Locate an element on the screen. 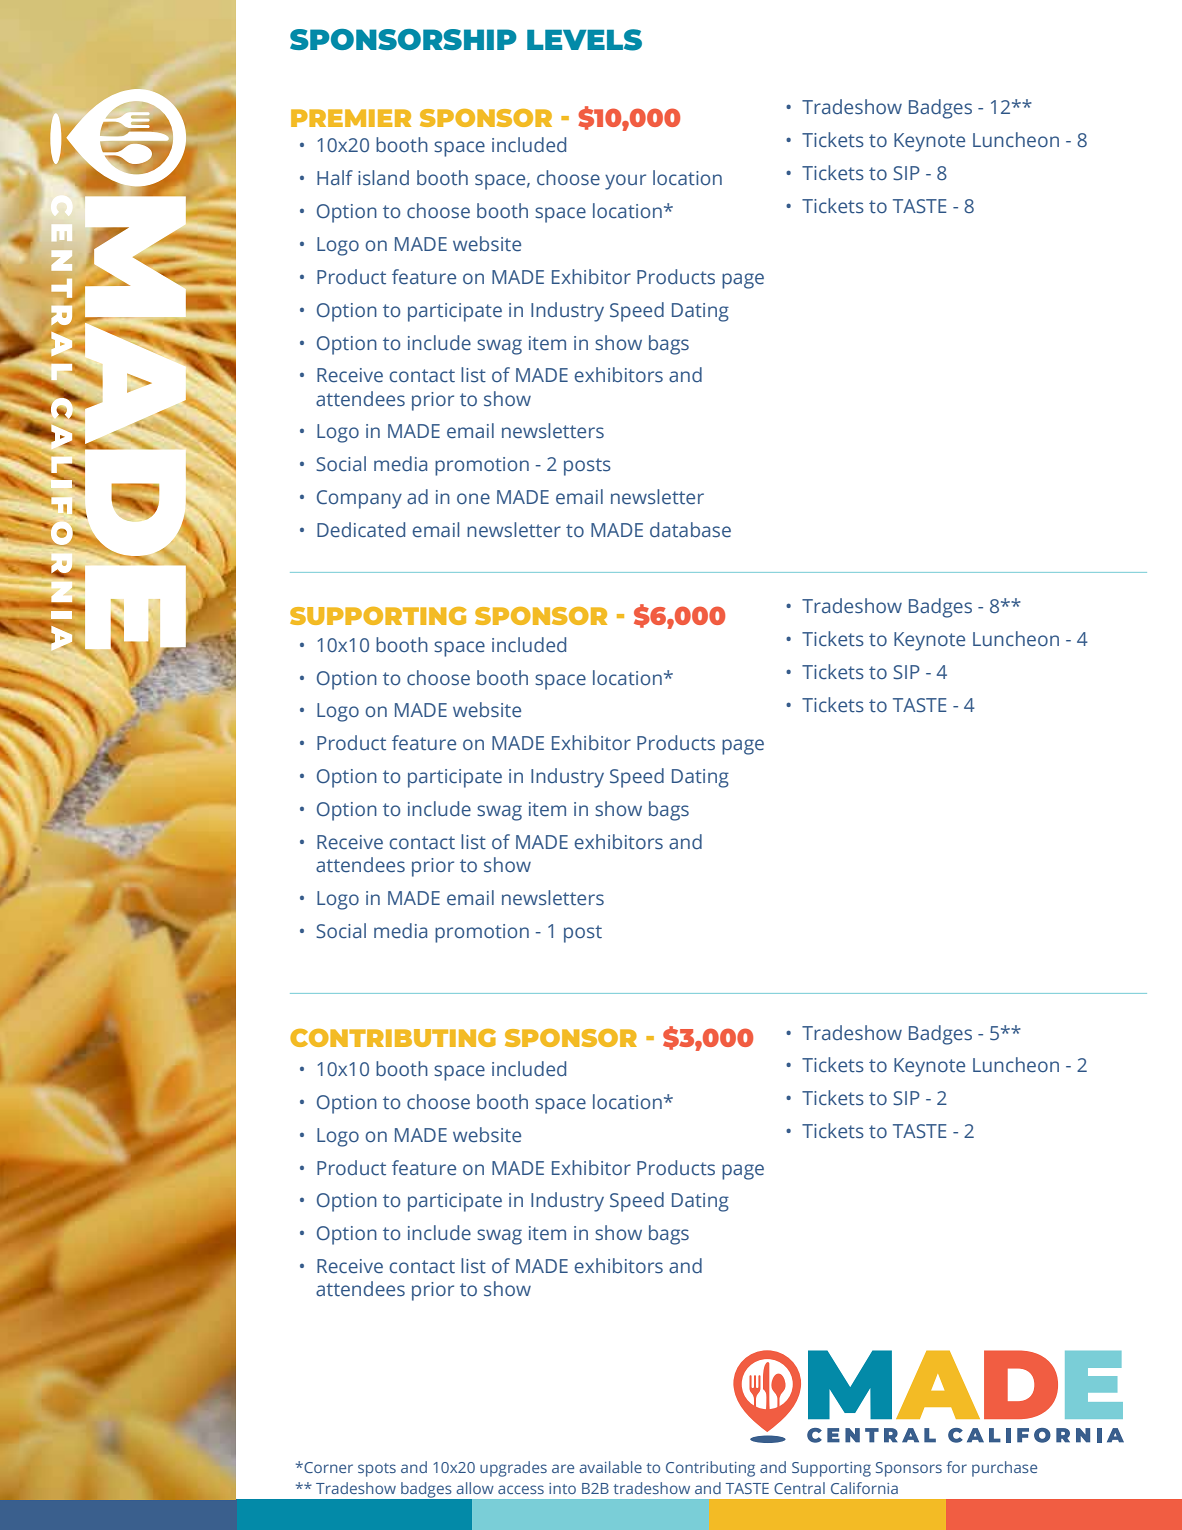  California is located at coordinates (864, 1488).
